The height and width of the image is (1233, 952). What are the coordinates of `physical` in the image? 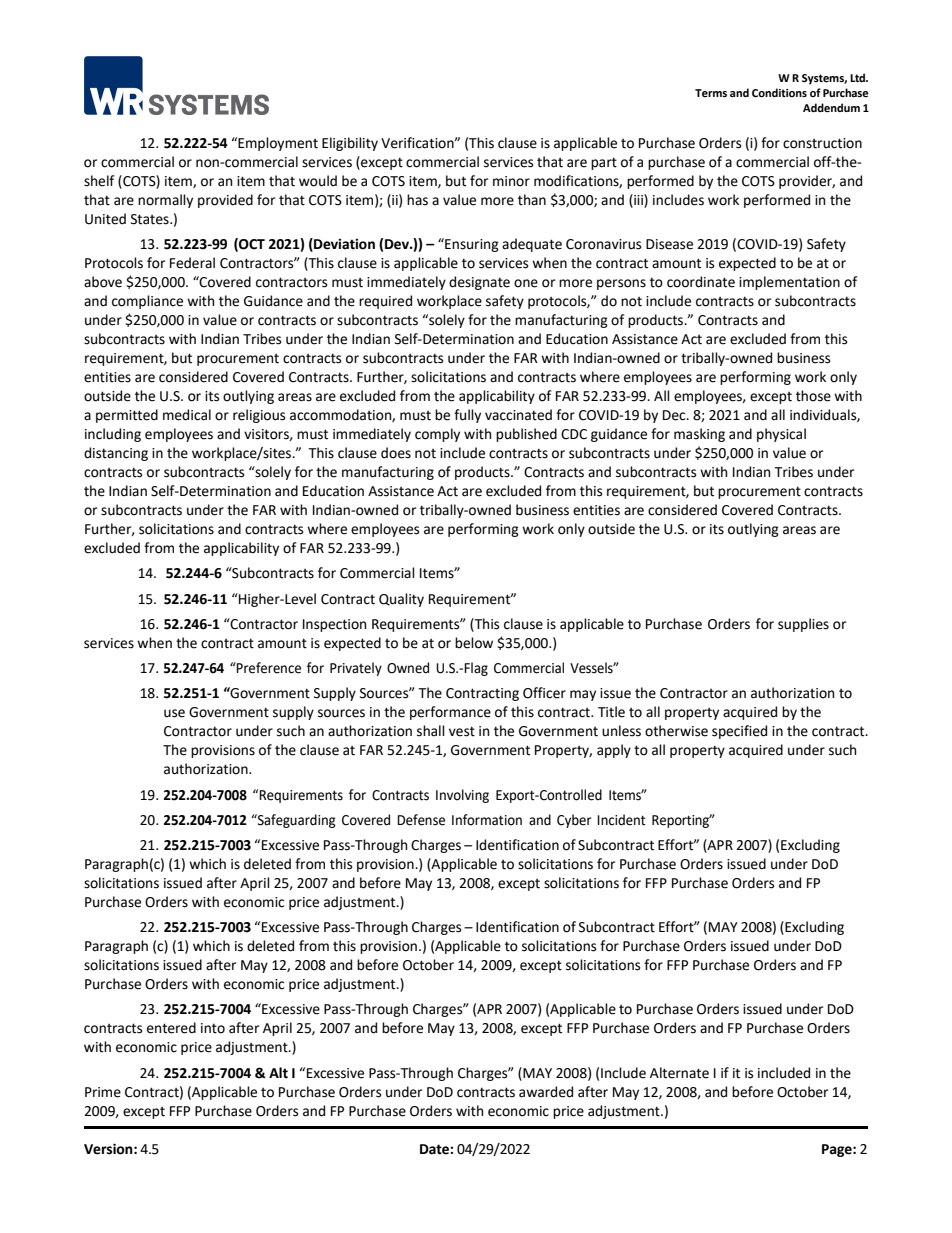 It's located at (781, 435).
